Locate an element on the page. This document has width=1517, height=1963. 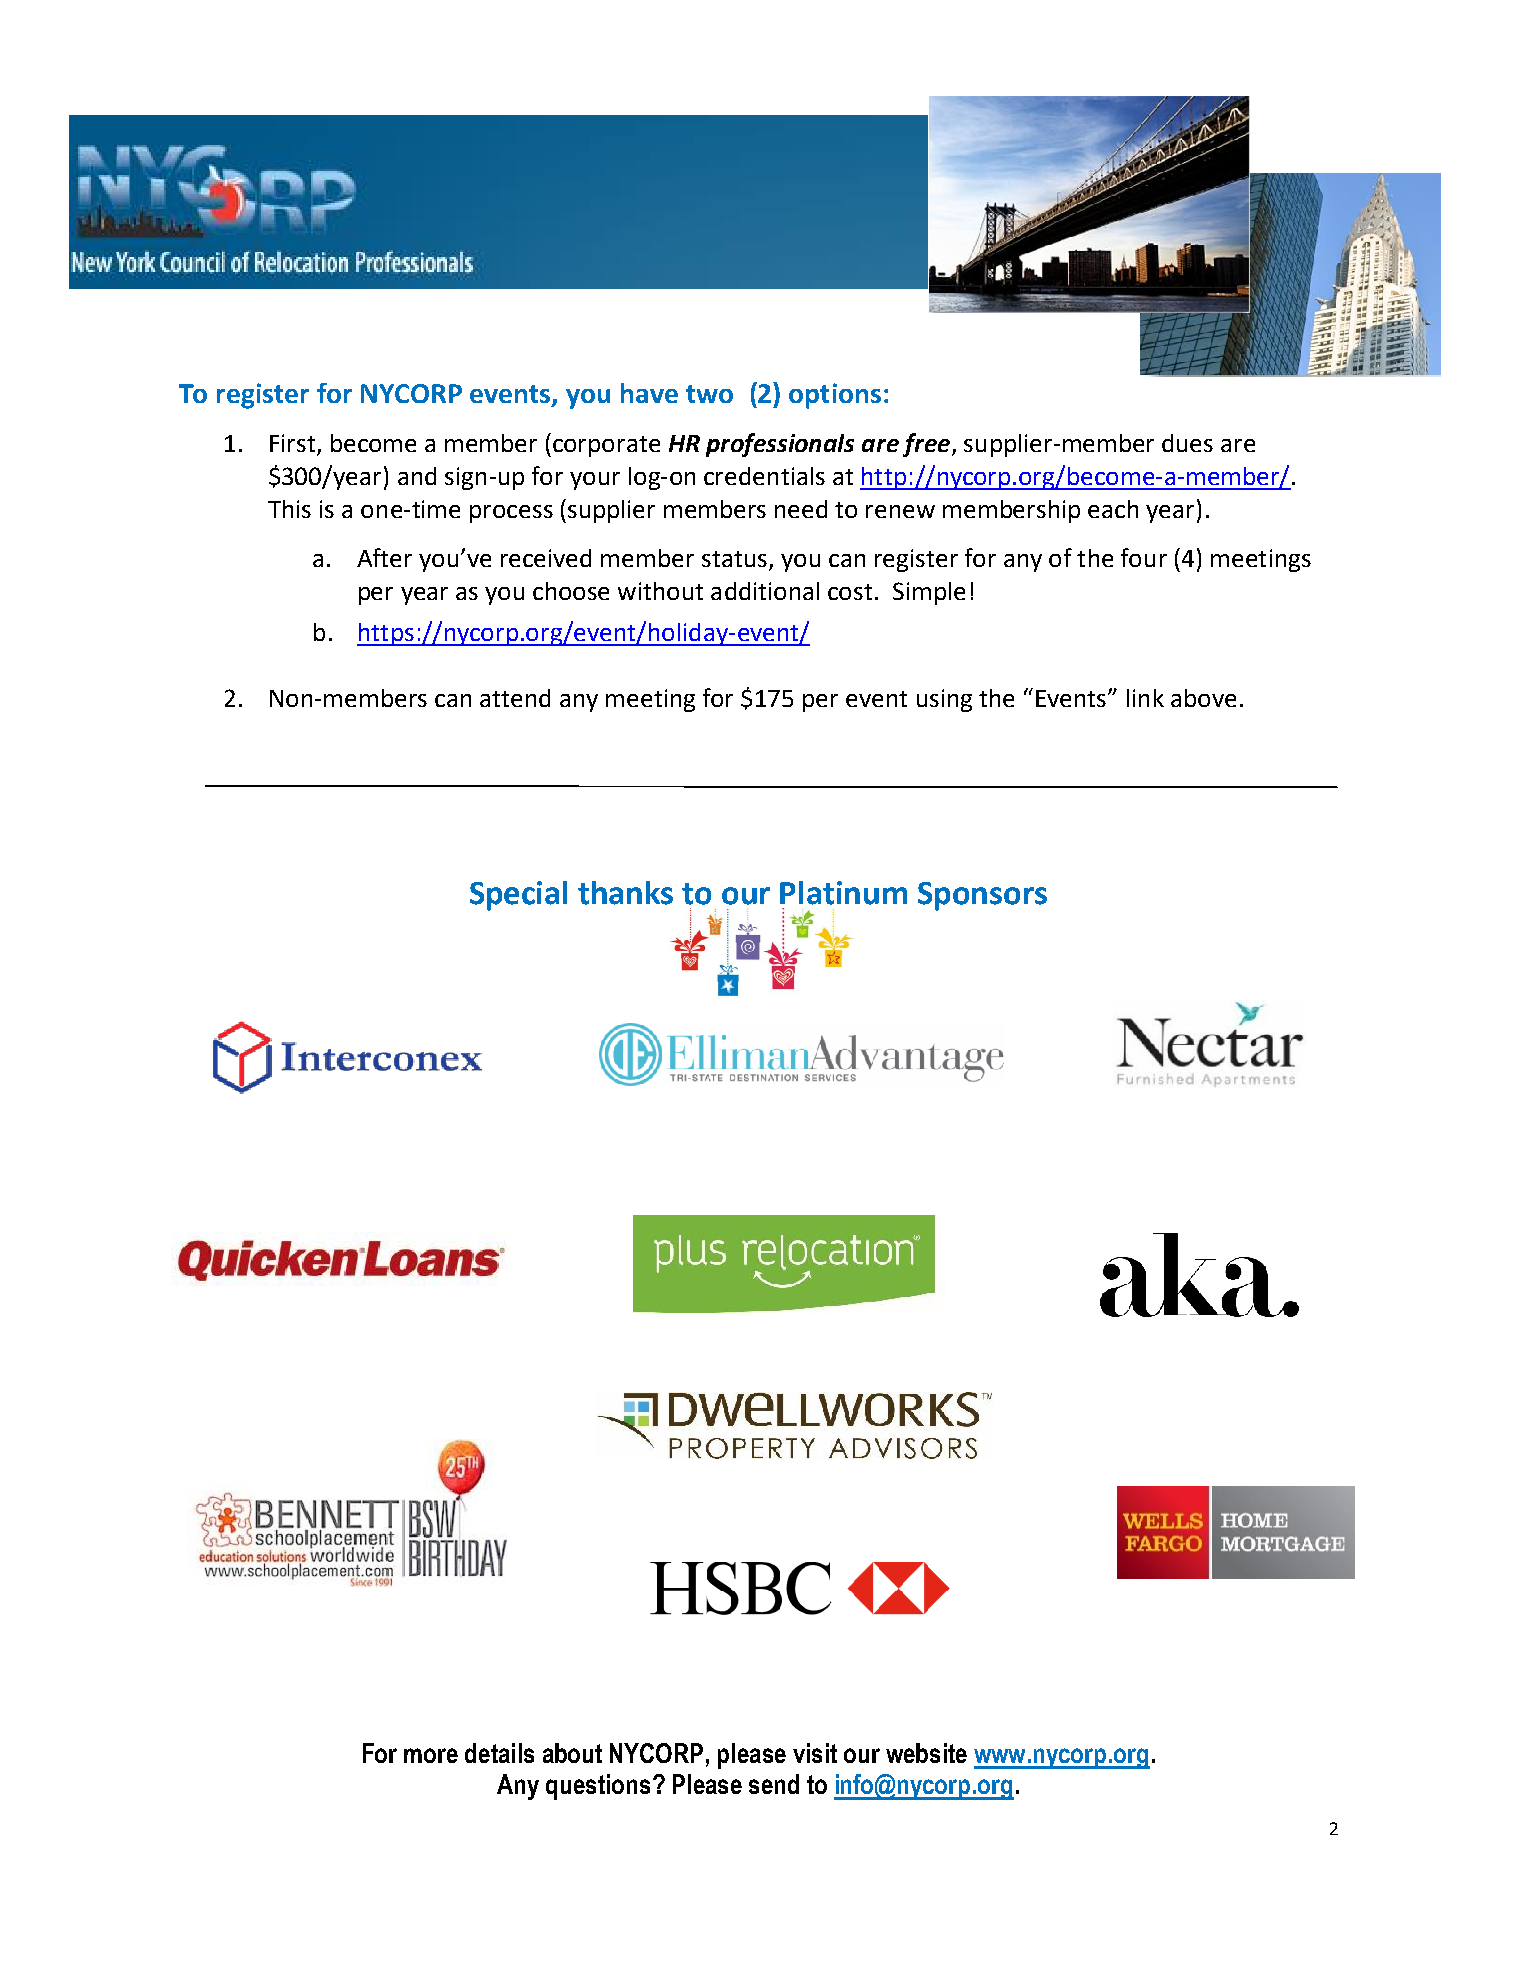
send is located at coordinates (774, 1784).
